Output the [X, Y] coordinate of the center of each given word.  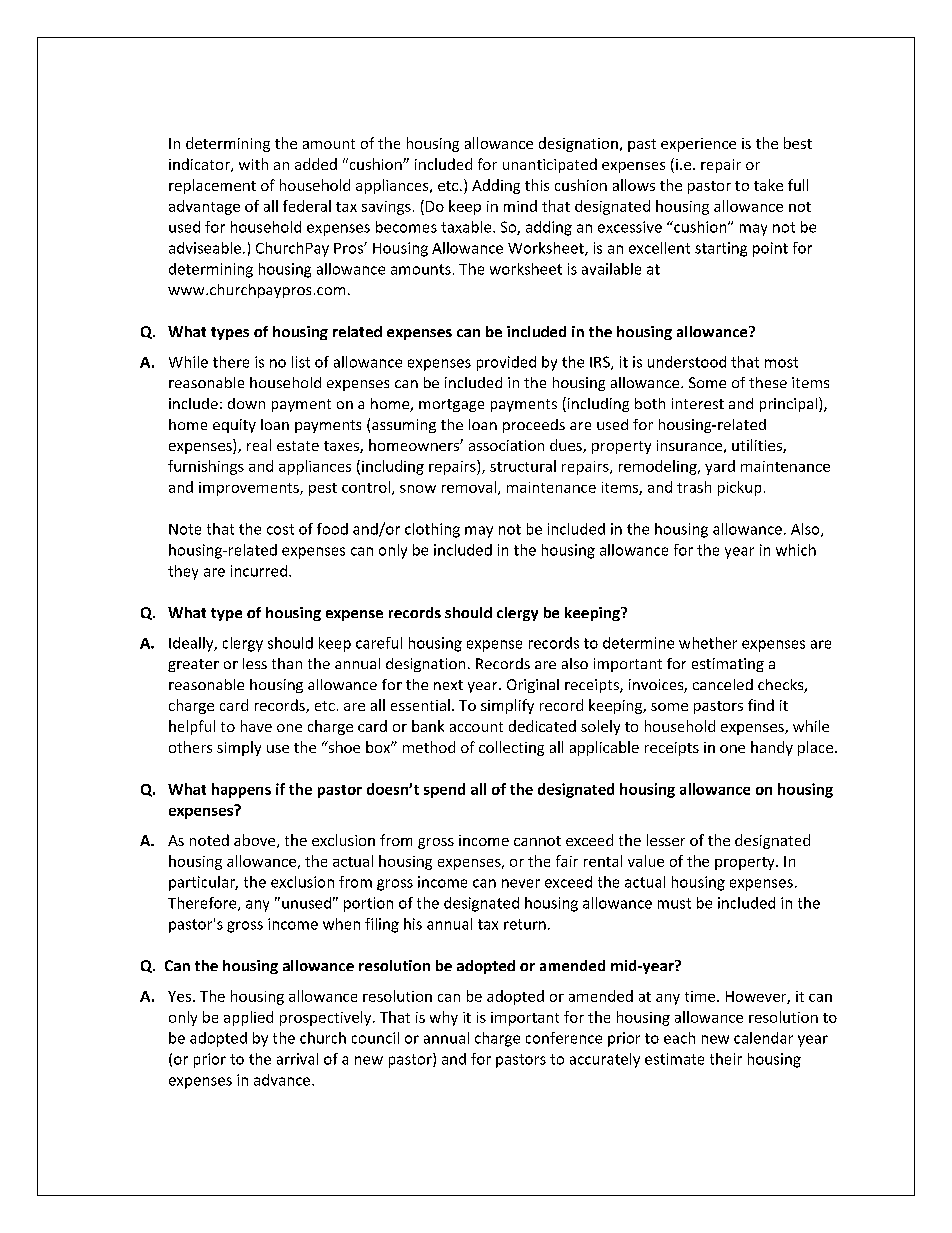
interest [698, 403]
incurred [259, 571]
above [256, 841]
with [253, 164]
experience [698, 145]
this [537, 185]
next [448, 685]
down [246, 403]
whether [708, 643]
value [646, 861]
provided [506, 363]
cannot [537, 841]
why [444, 1018]
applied [248, 1018]
